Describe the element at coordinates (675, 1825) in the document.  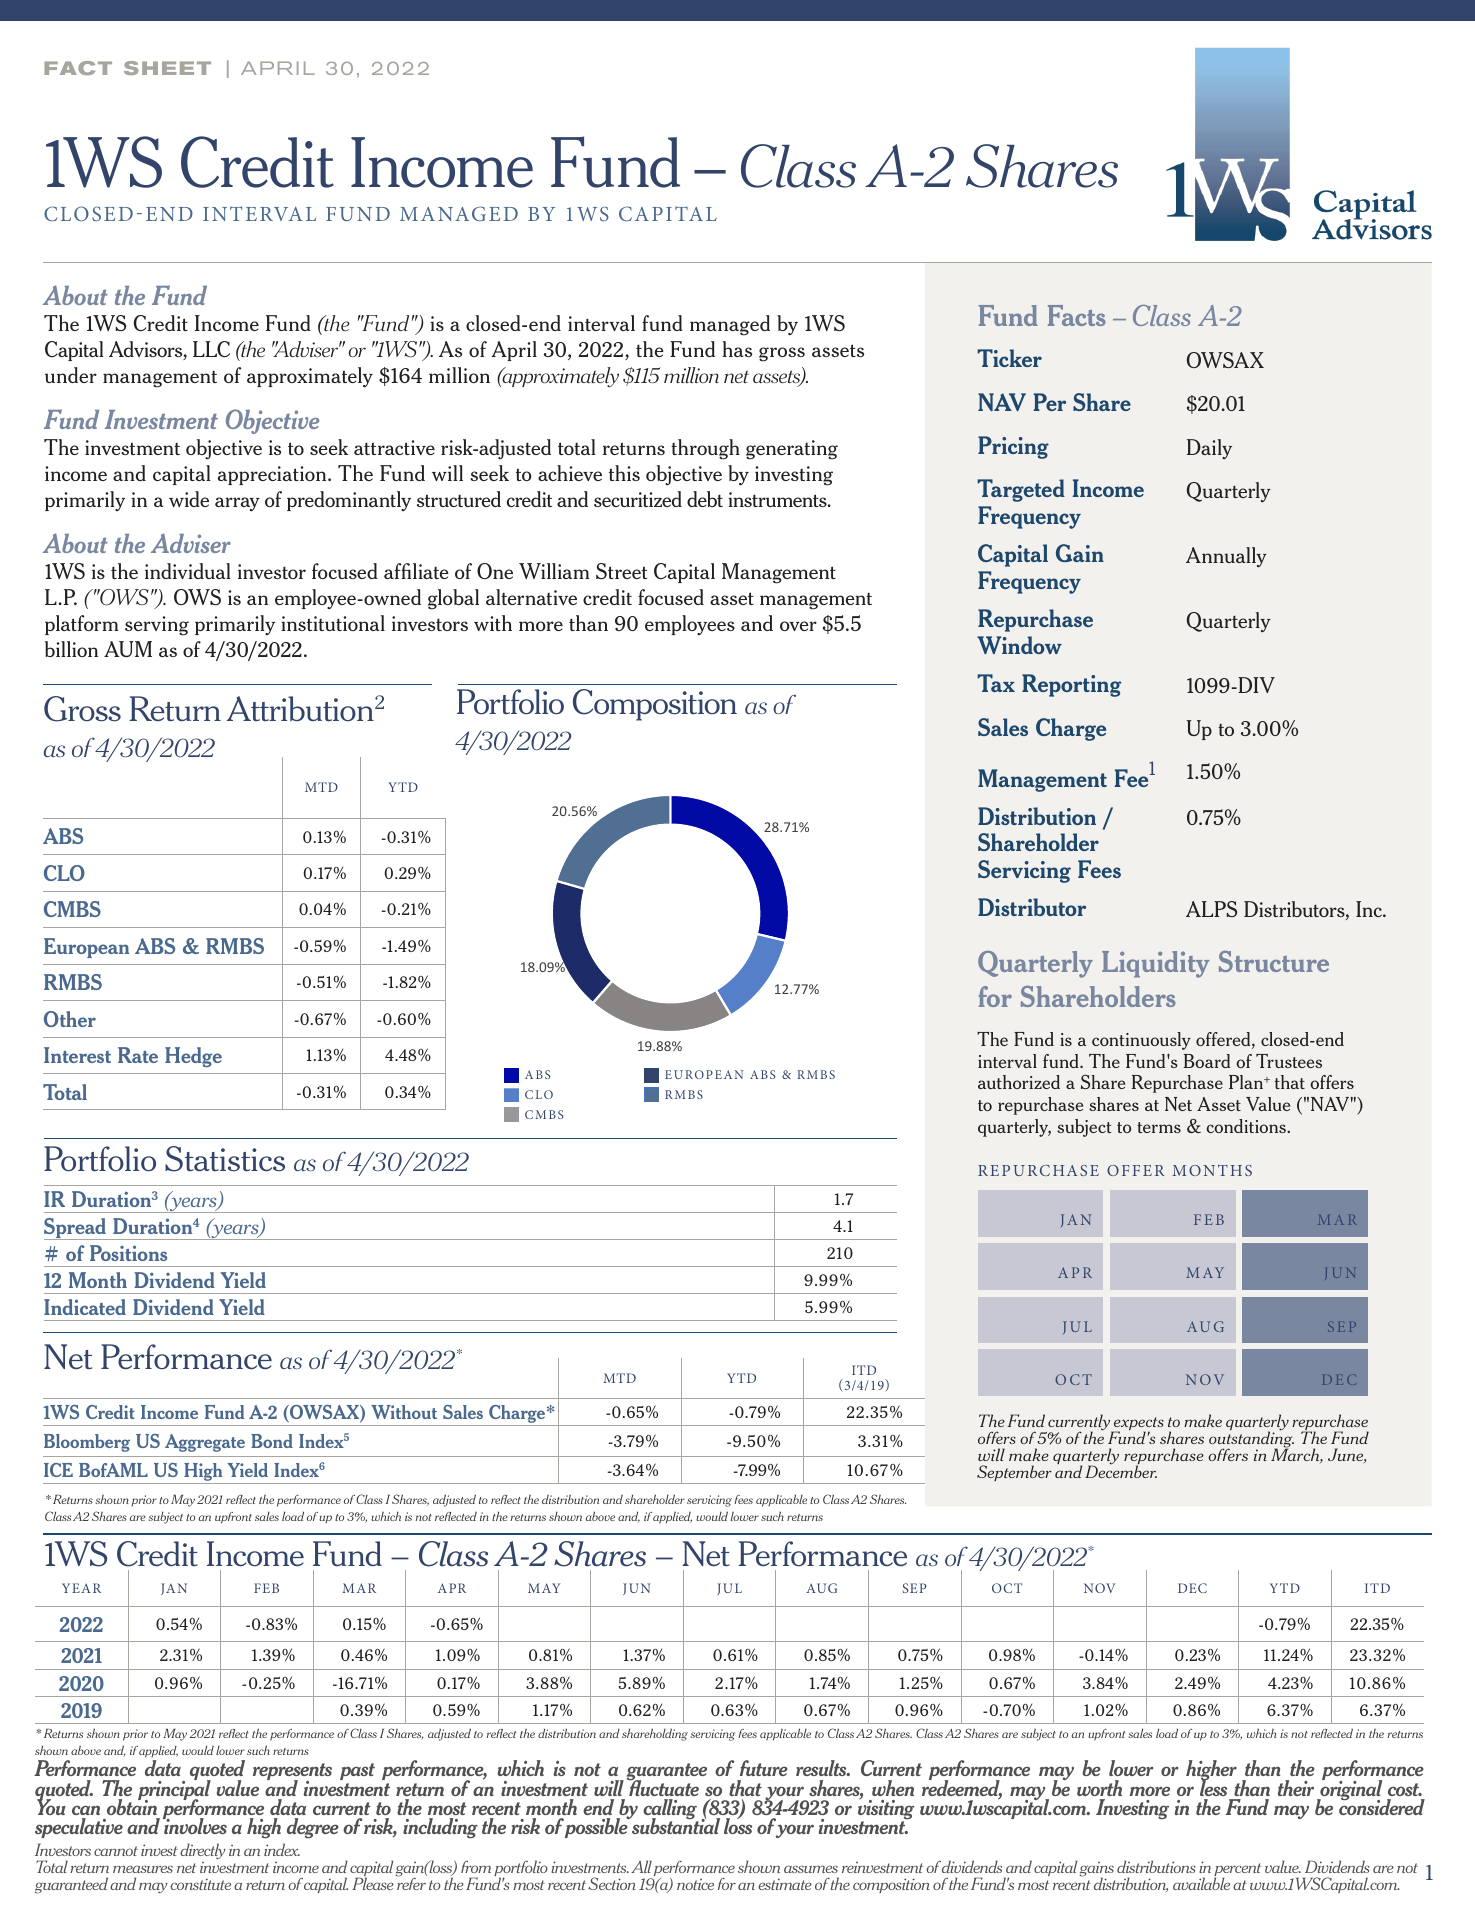
I see `substantial` at that location.
